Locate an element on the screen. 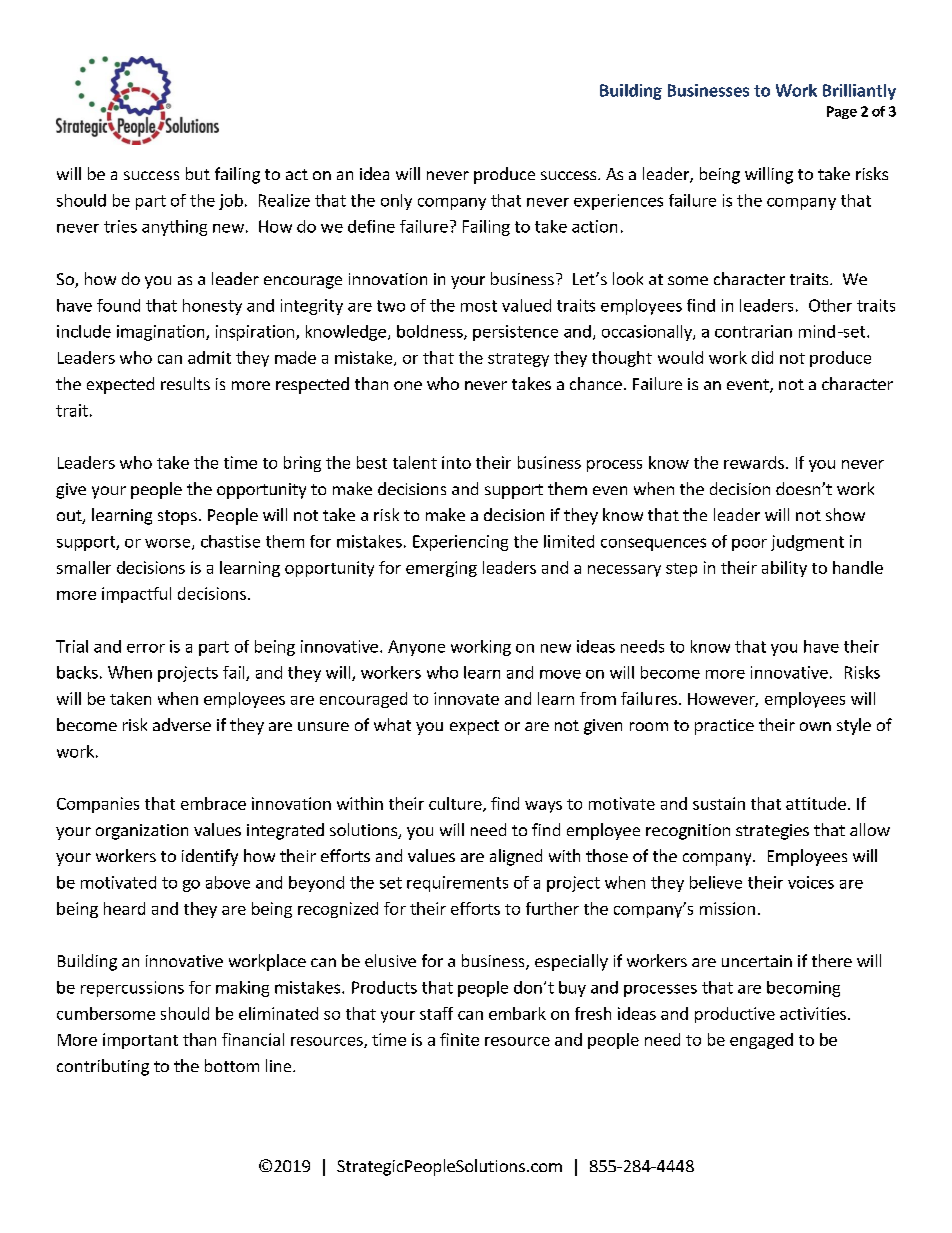  ability is located at coordinates (784, 569).
